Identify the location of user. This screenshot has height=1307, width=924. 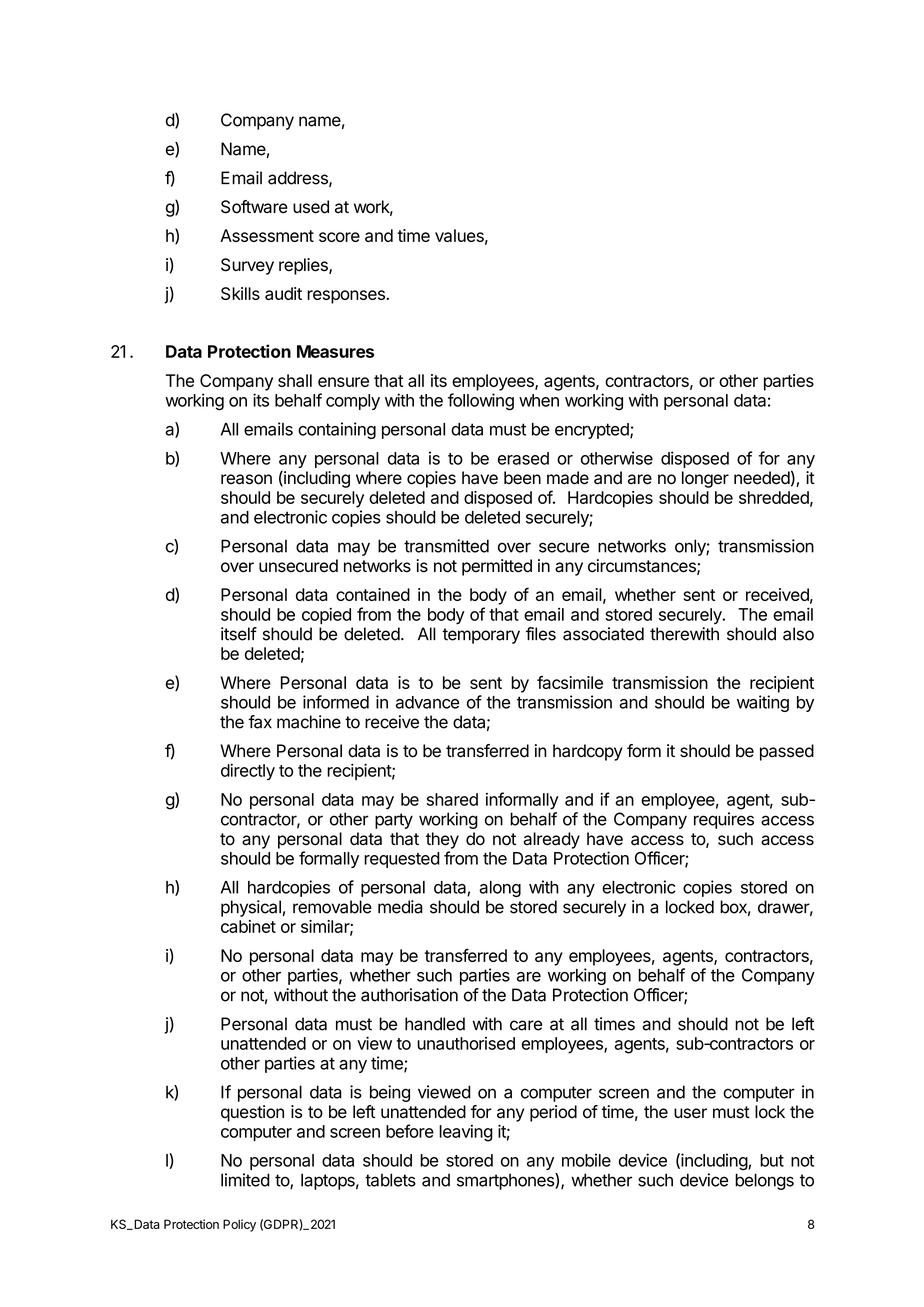
(690, 1113).
